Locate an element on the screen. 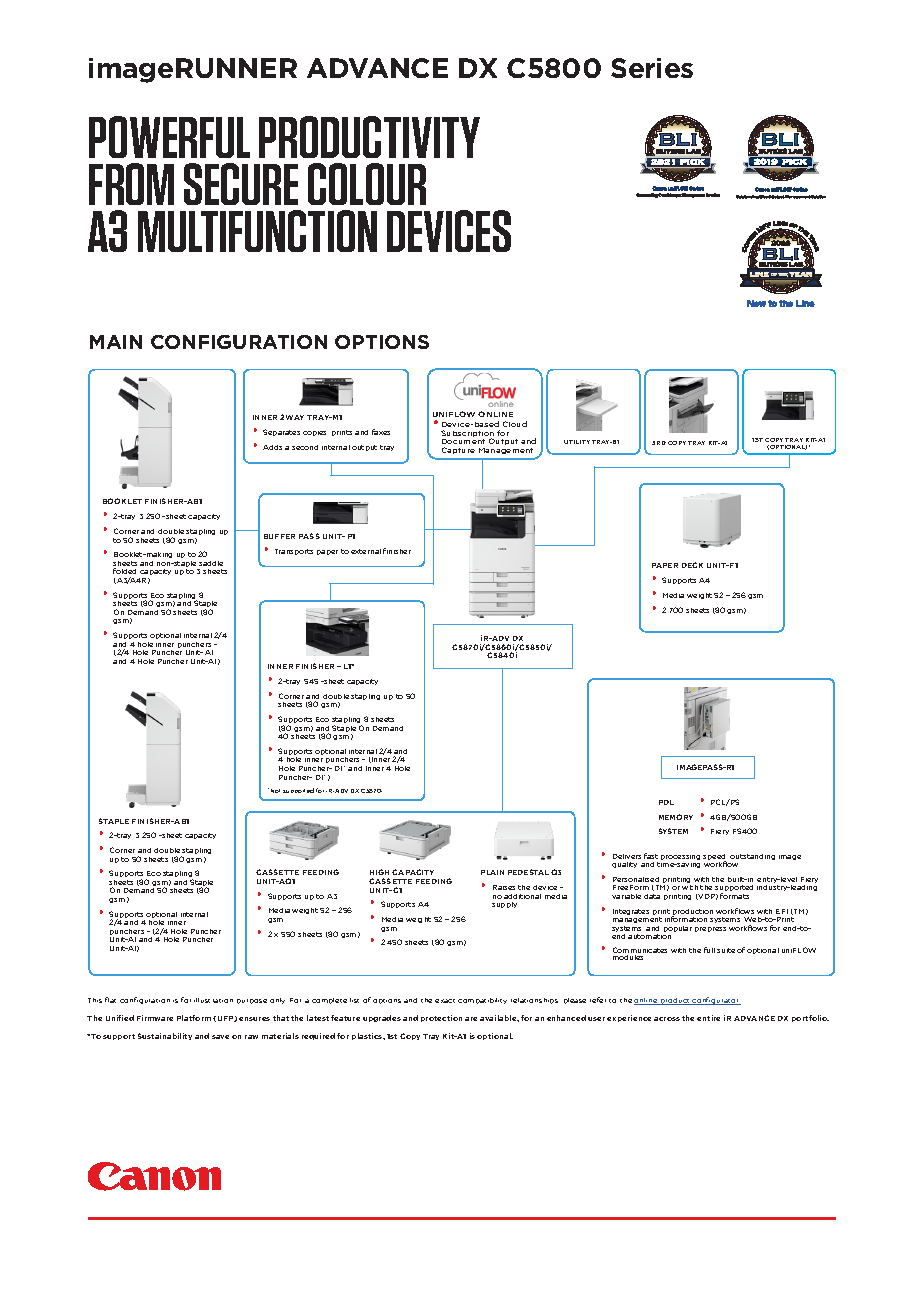 This screenshot has height=1308, width=924. exact is located at coordinates (445, 1001).
